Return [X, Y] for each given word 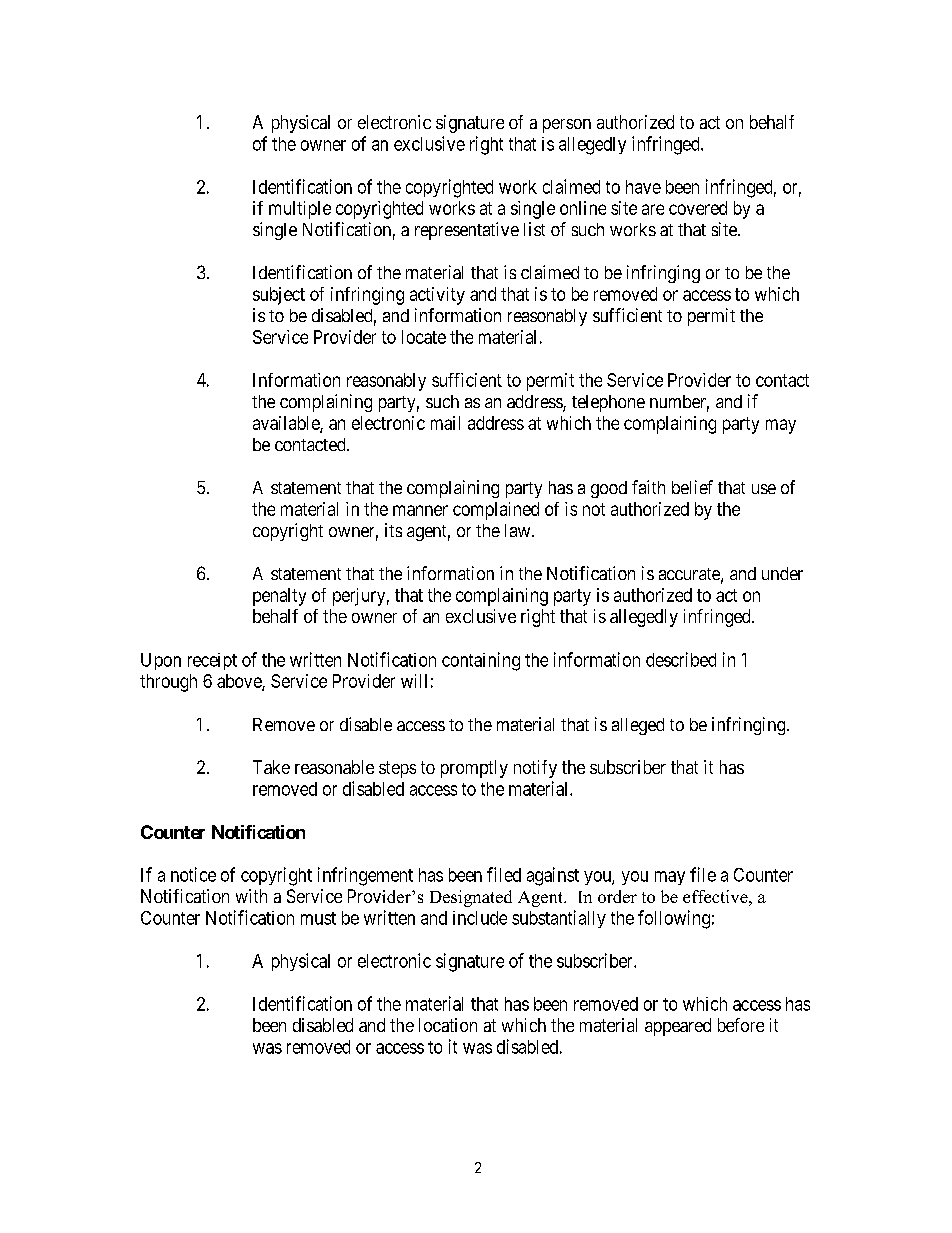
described [681, 659]
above [240, 682]
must [318, 918]
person [567, 126]
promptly [474, 769]
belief [692, 487]
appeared [678, 1027]
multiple [300, 210]
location [448, 1025]
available [287, 424]
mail [445, 423]
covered [698, 208]
